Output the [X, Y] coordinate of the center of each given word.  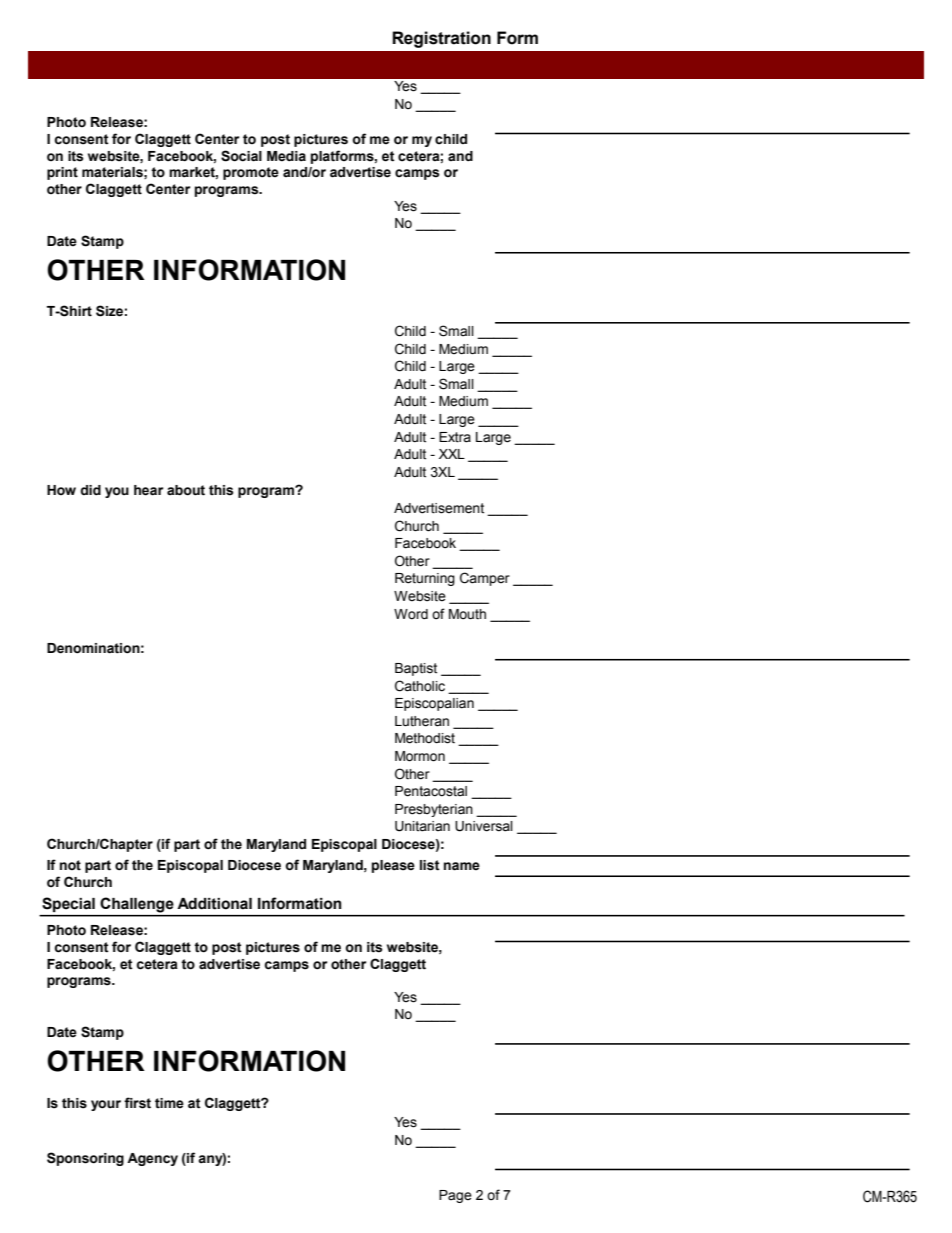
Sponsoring [85, 1159]
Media [286, 156]
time [169, 1103]
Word [411, 614]
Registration [441, 39]
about [186, 490]
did [90, 490]
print [62, 173]
